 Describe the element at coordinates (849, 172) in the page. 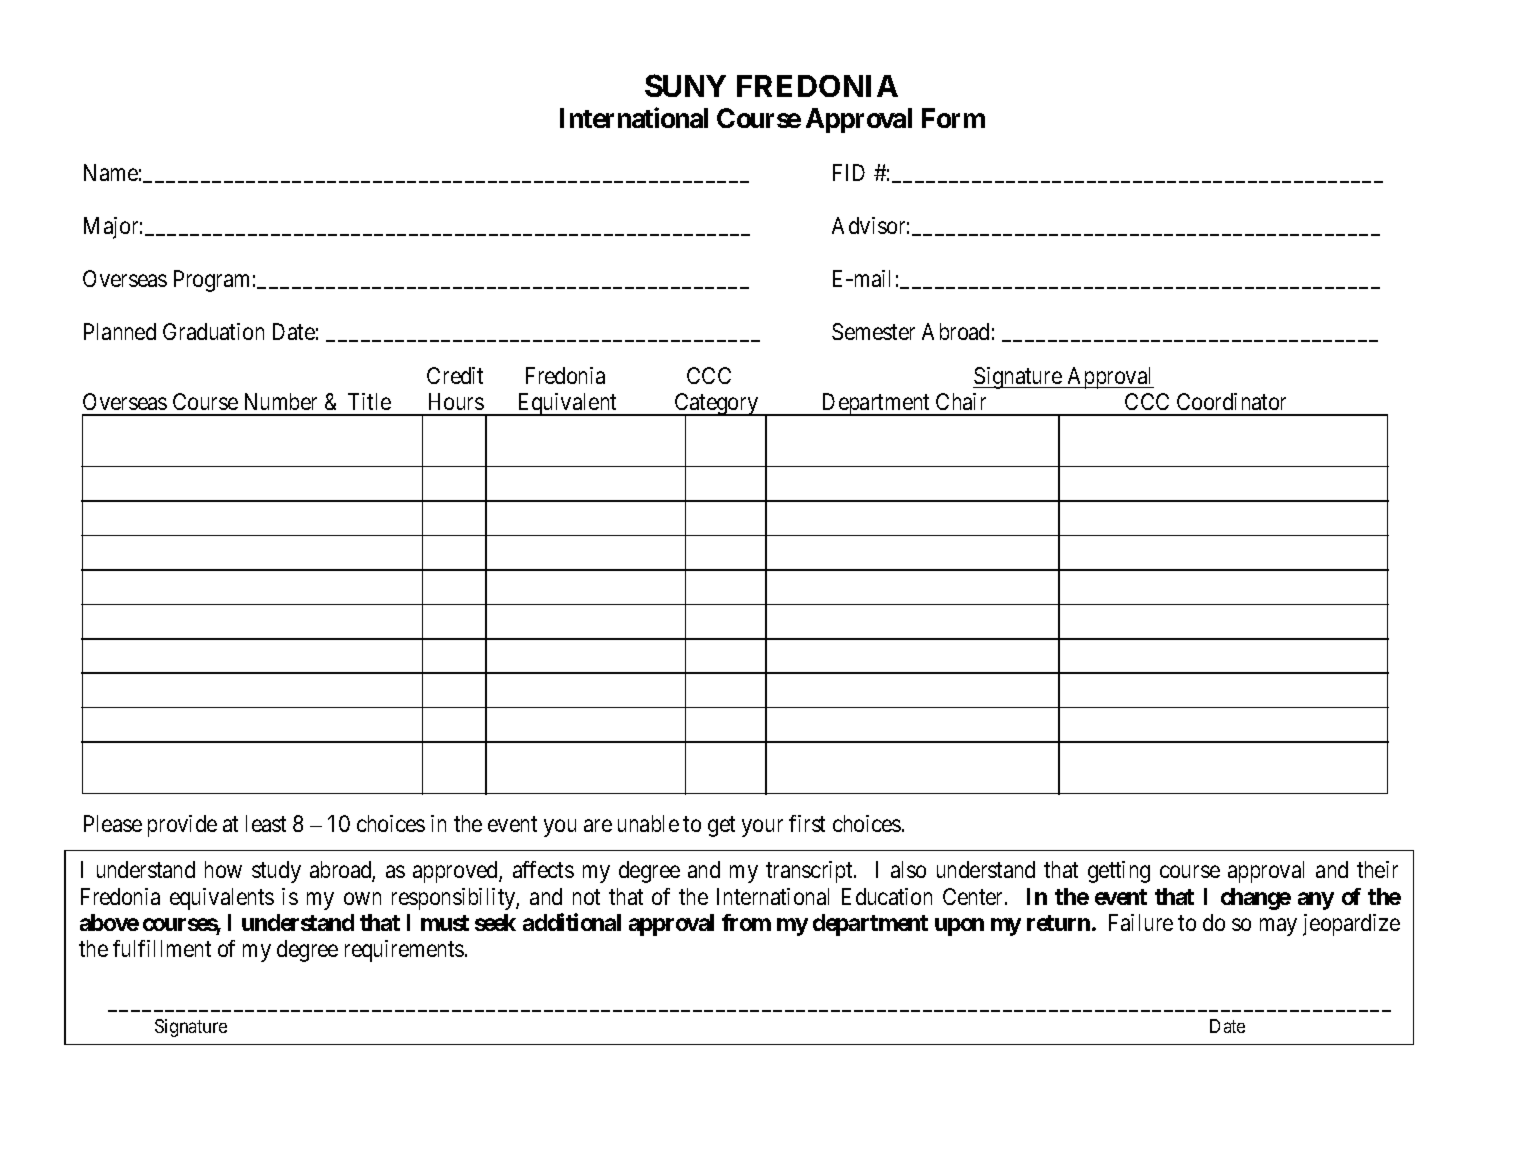

I see `FID` at that location.
